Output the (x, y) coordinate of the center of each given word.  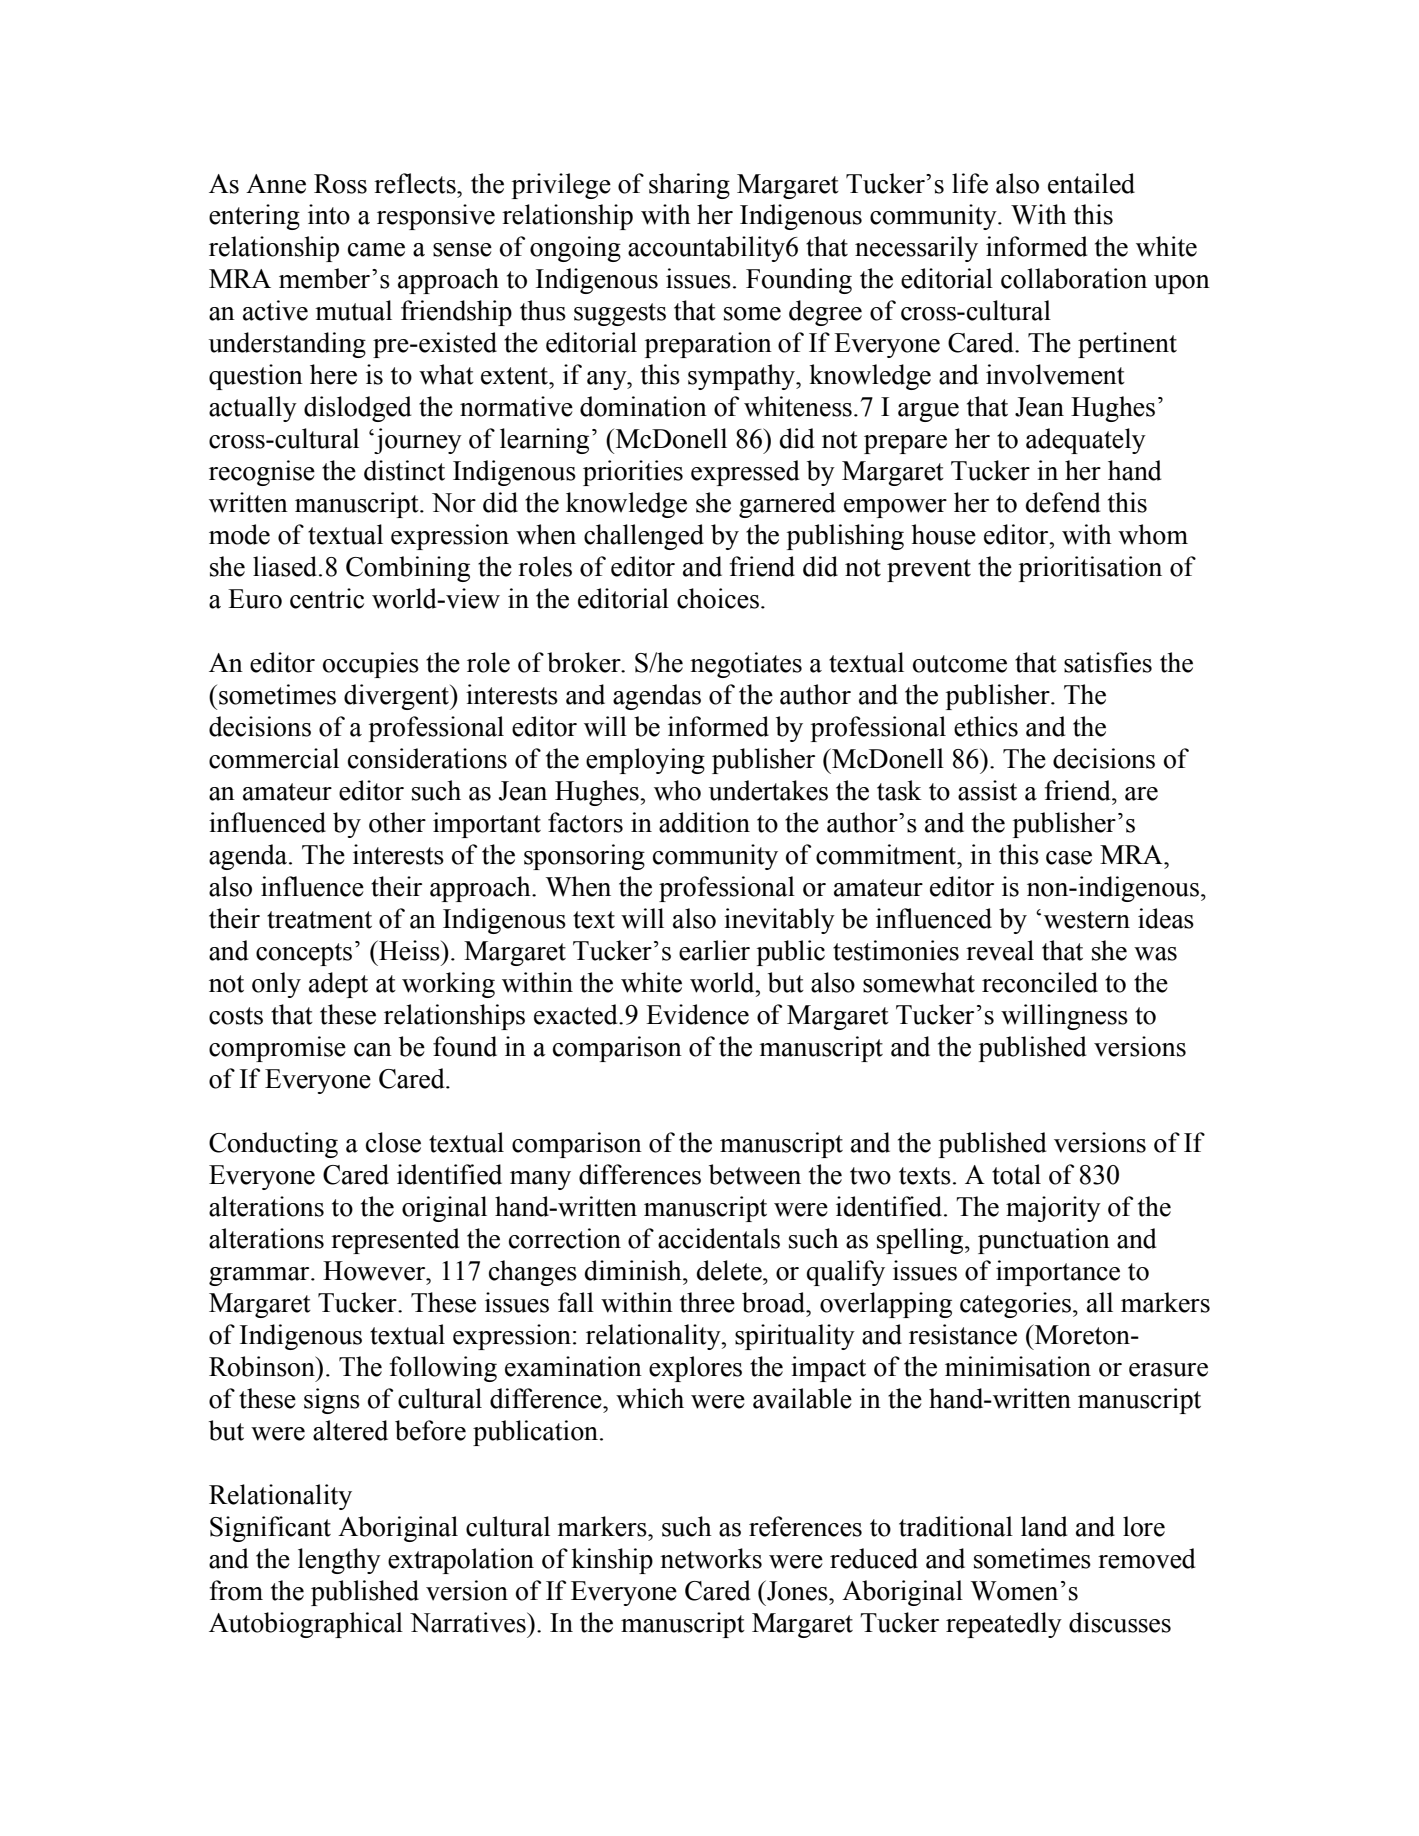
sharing (689, 186)
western (1087, 920)
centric (327, 598)
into (329, 214)
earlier (714, 950)
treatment (319, 920)
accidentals (719, 1238)
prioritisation (1090, 569)
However (375, 1271)
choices (718, 598)
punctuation (1044, 1241)
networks (711, 1558)
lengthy (339, 1561)
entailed (1091, 183)
